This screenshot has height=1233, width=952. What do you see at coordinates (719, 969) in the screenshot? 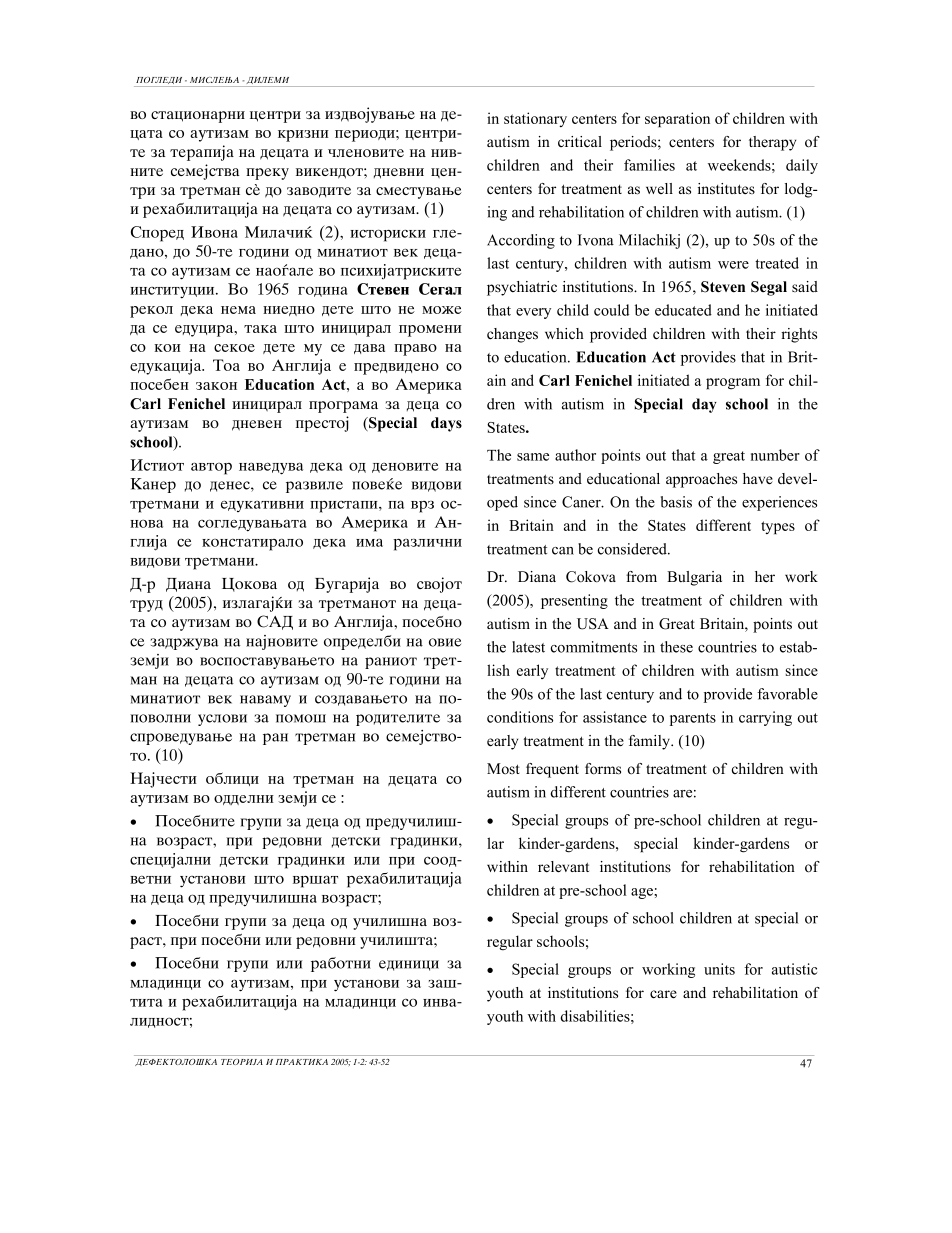
I see `units` at bounding box center [719, 969].
